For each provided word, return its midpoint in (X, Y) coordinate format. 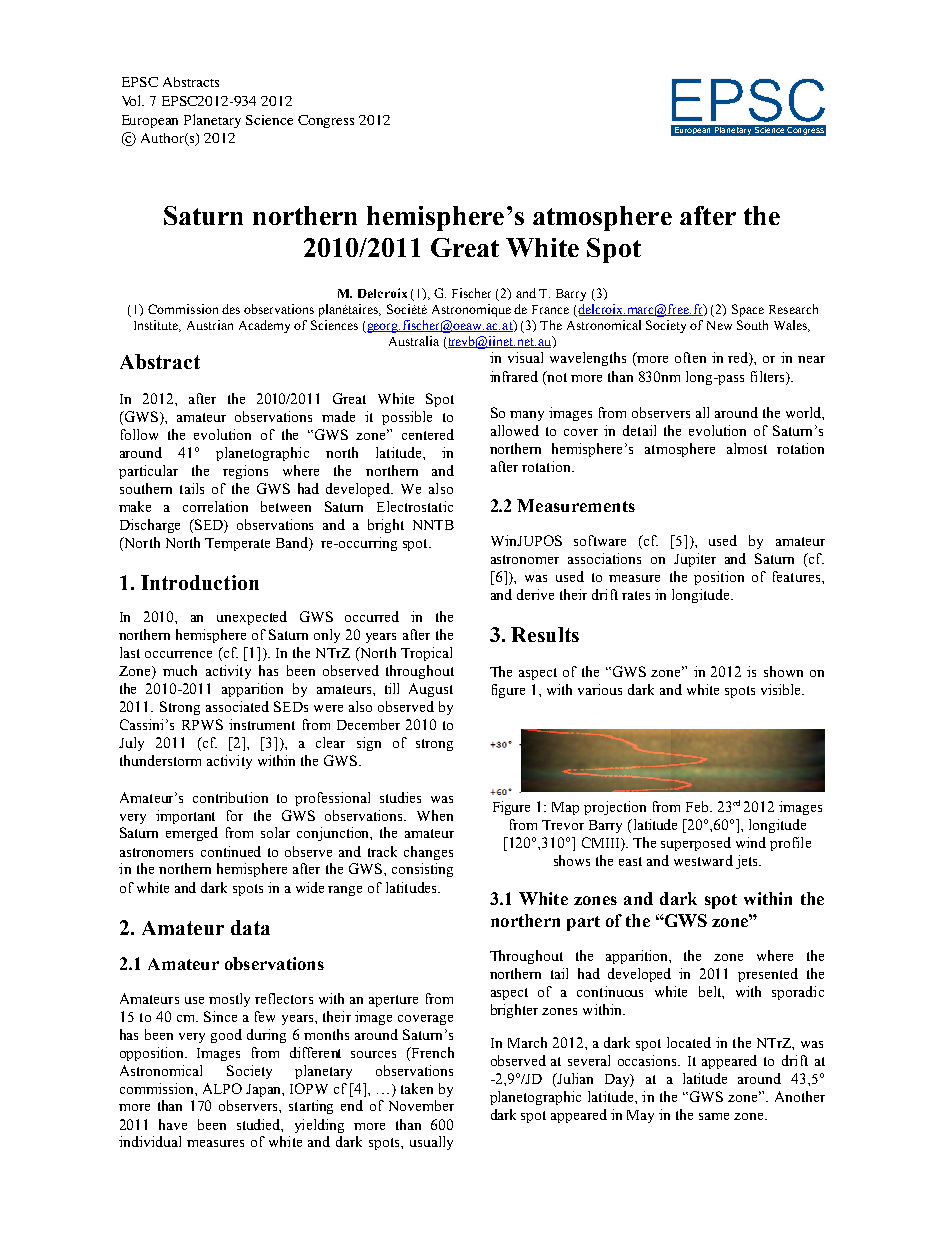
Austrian (210, 325)
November (421, 1105)
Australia (414, 341)
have (173, 1124)
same (714, 1116)
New (719, 325)
